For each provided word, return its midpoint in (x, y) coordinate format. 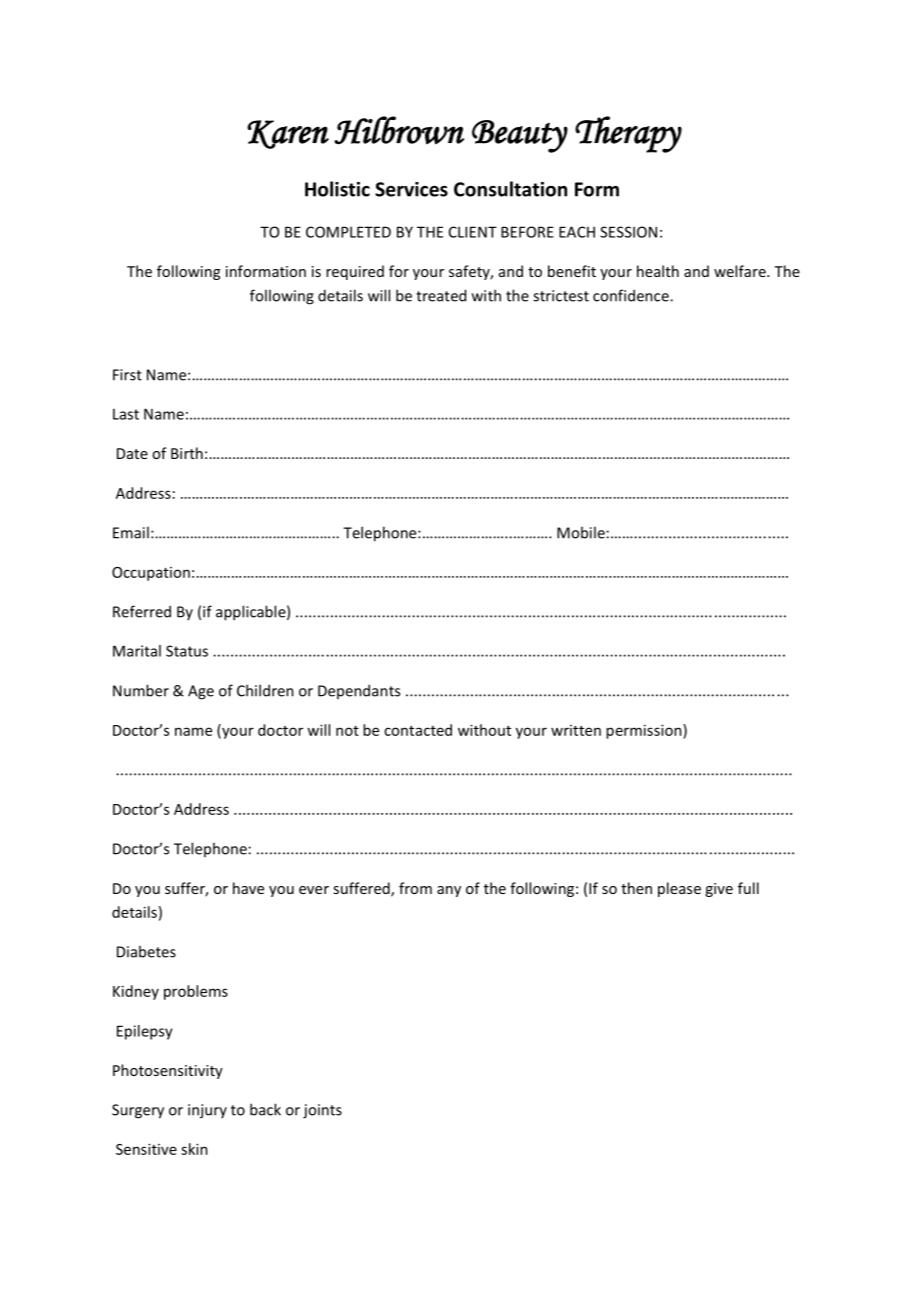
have (248, 888)
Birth (187, 453)
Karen (288, 134)
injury (207, 1111)
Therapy (628, 134)
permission (645, 731)
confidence (632, 295)
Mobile (581, 532)
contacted (418, 730)
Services (411, 189)
